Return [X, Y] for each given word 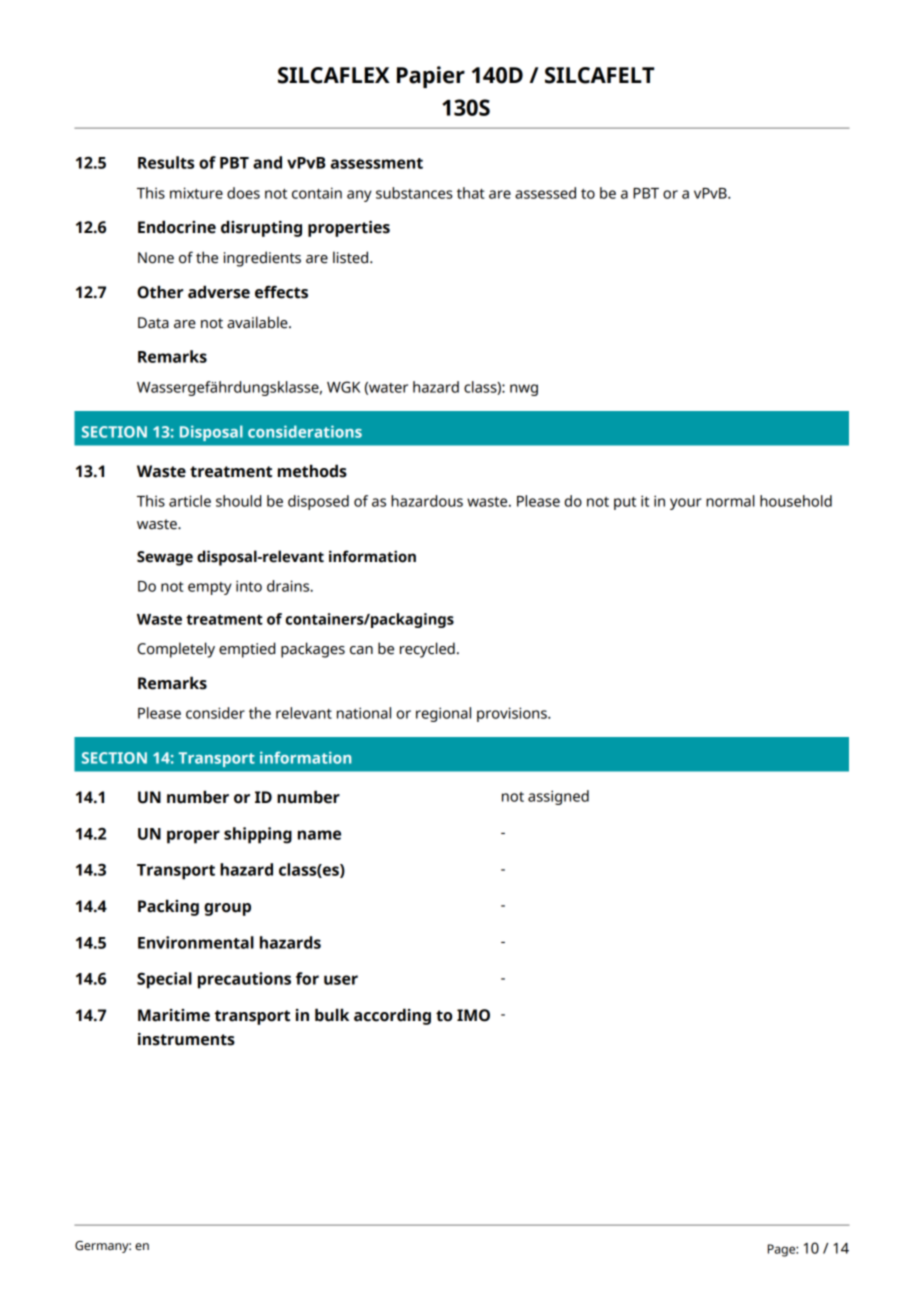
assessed [545, 193]
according [392, 1016]
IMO [473, 1015]
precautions [244, 980]
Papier [431, 77]
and [267, 162]
